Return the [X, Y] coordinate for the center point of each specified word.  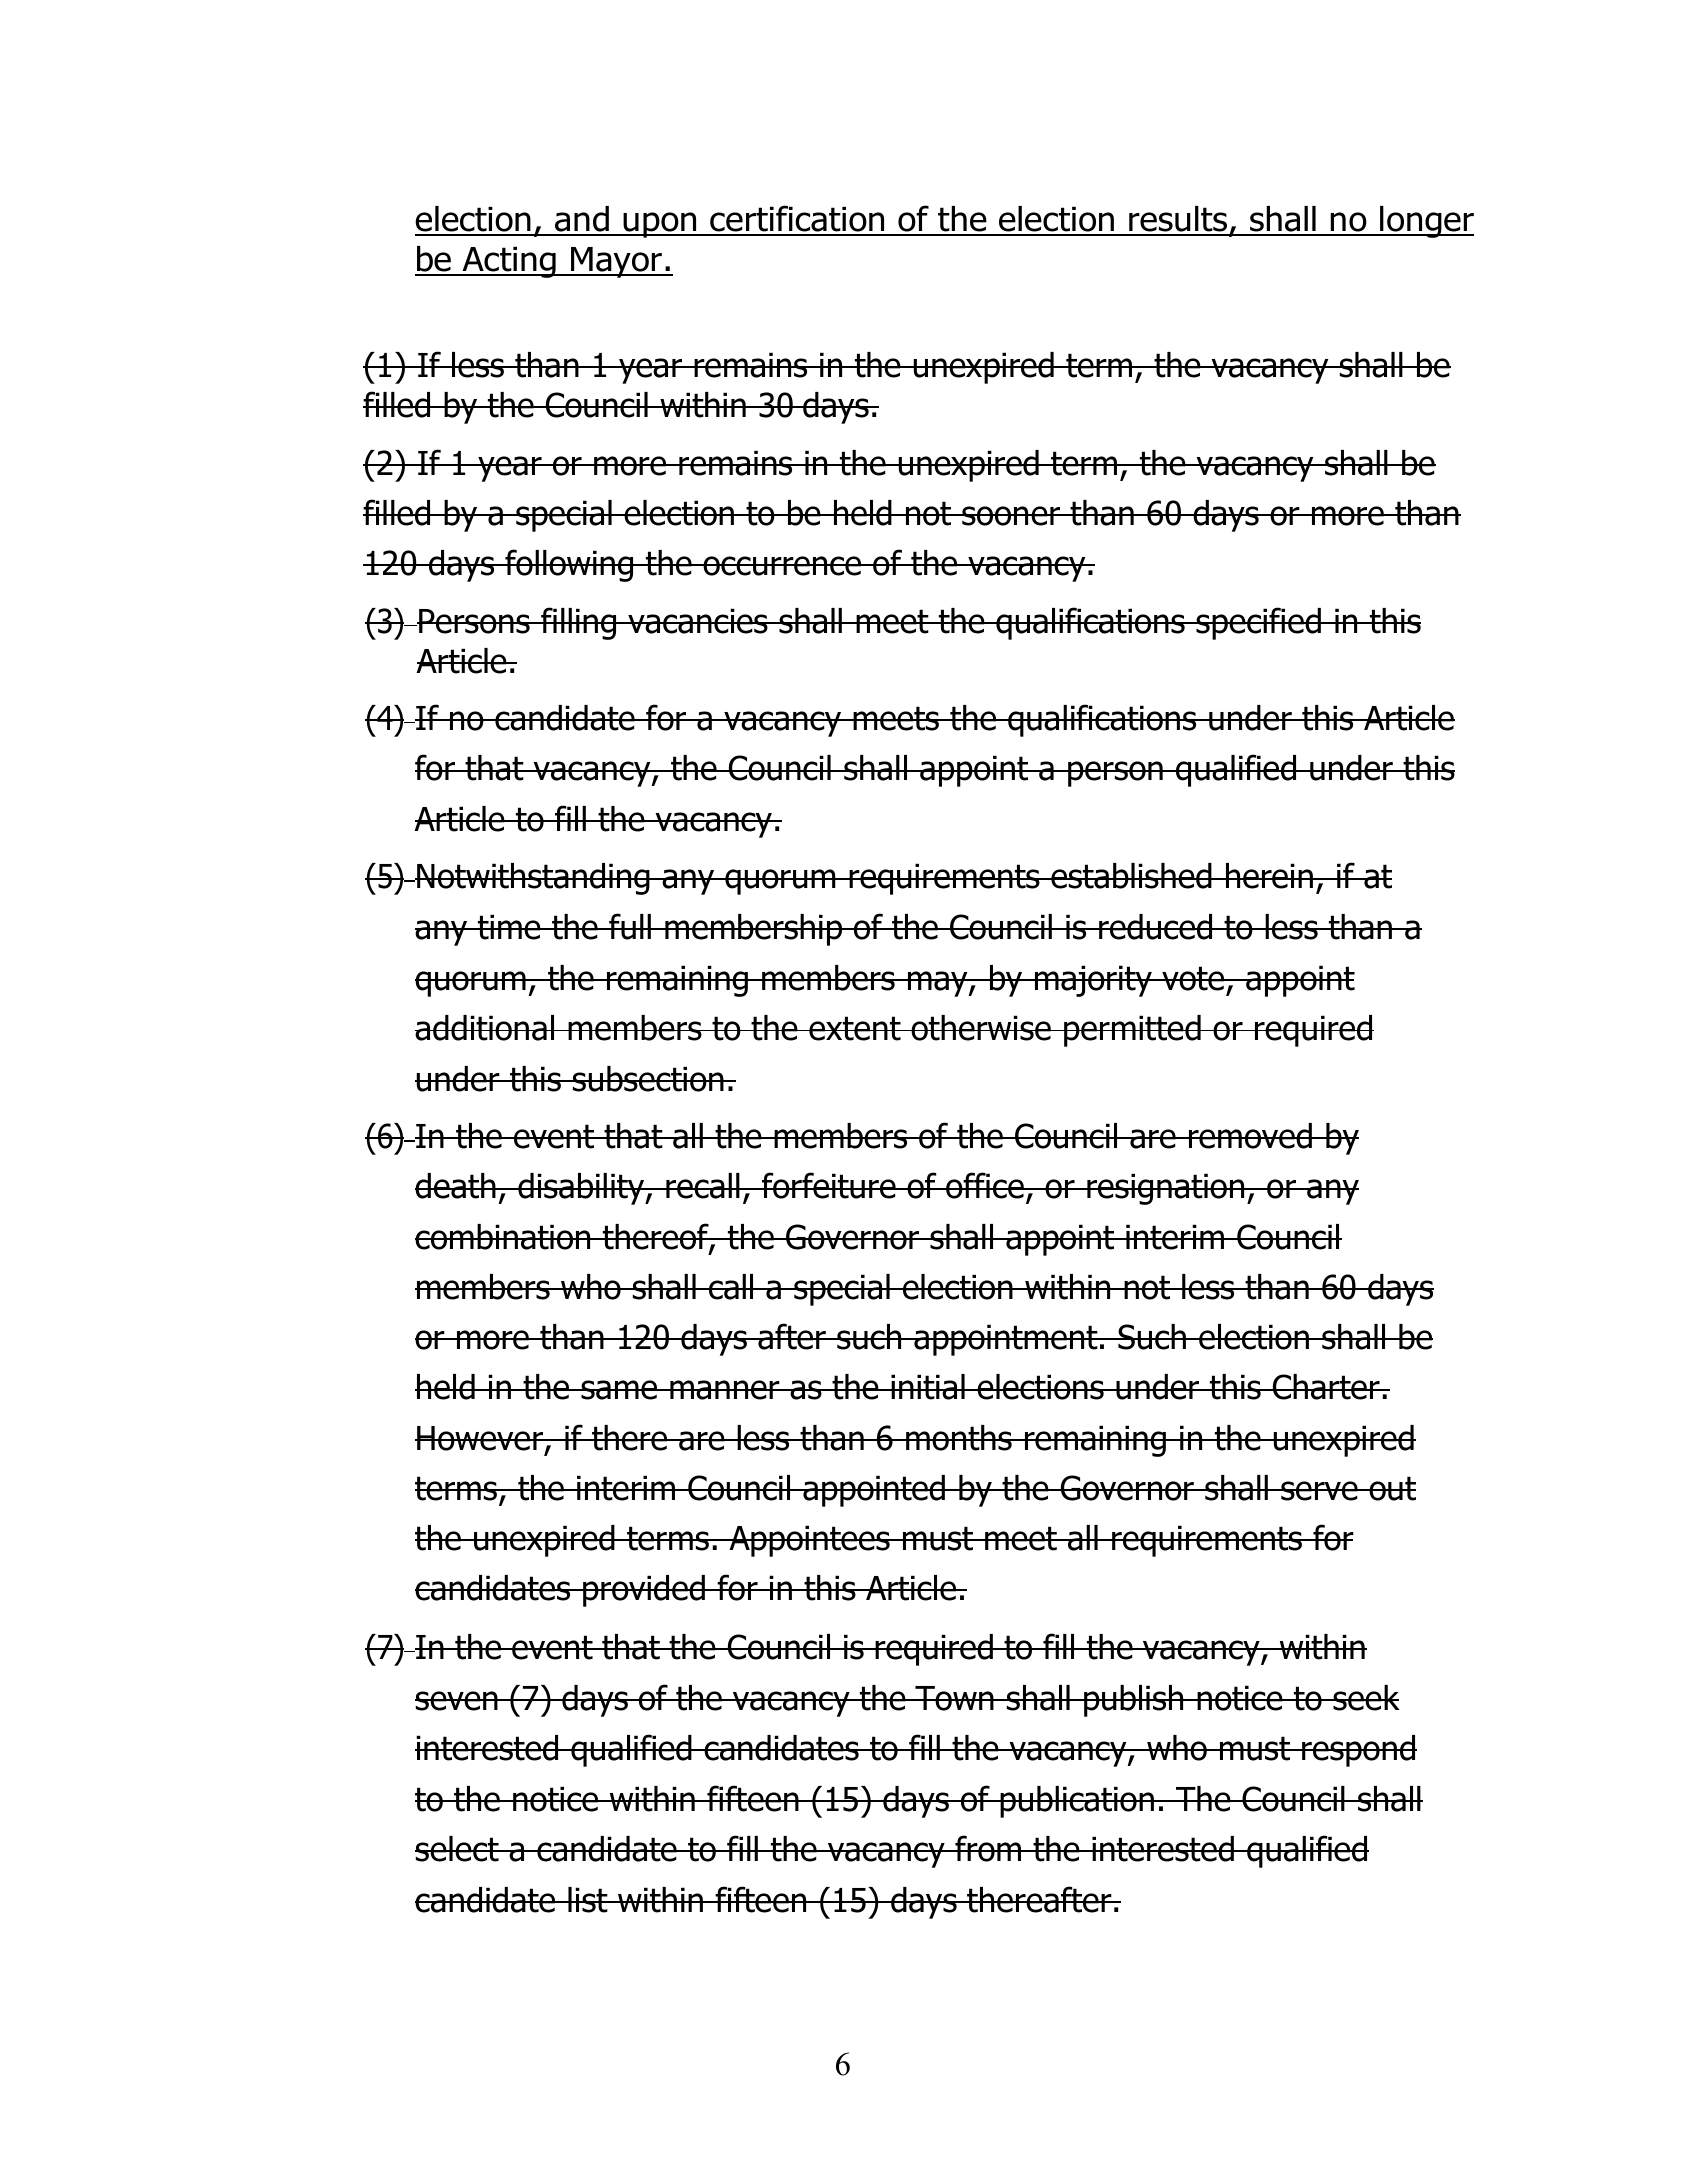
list [588, 1900]
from [988, 1848]
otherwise [981, 1028]
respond [1358, 1751]
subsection [648, 1079]
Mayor [616, 262]
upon [660, 225]
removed [1250, 1136]
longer [1426, 222]
